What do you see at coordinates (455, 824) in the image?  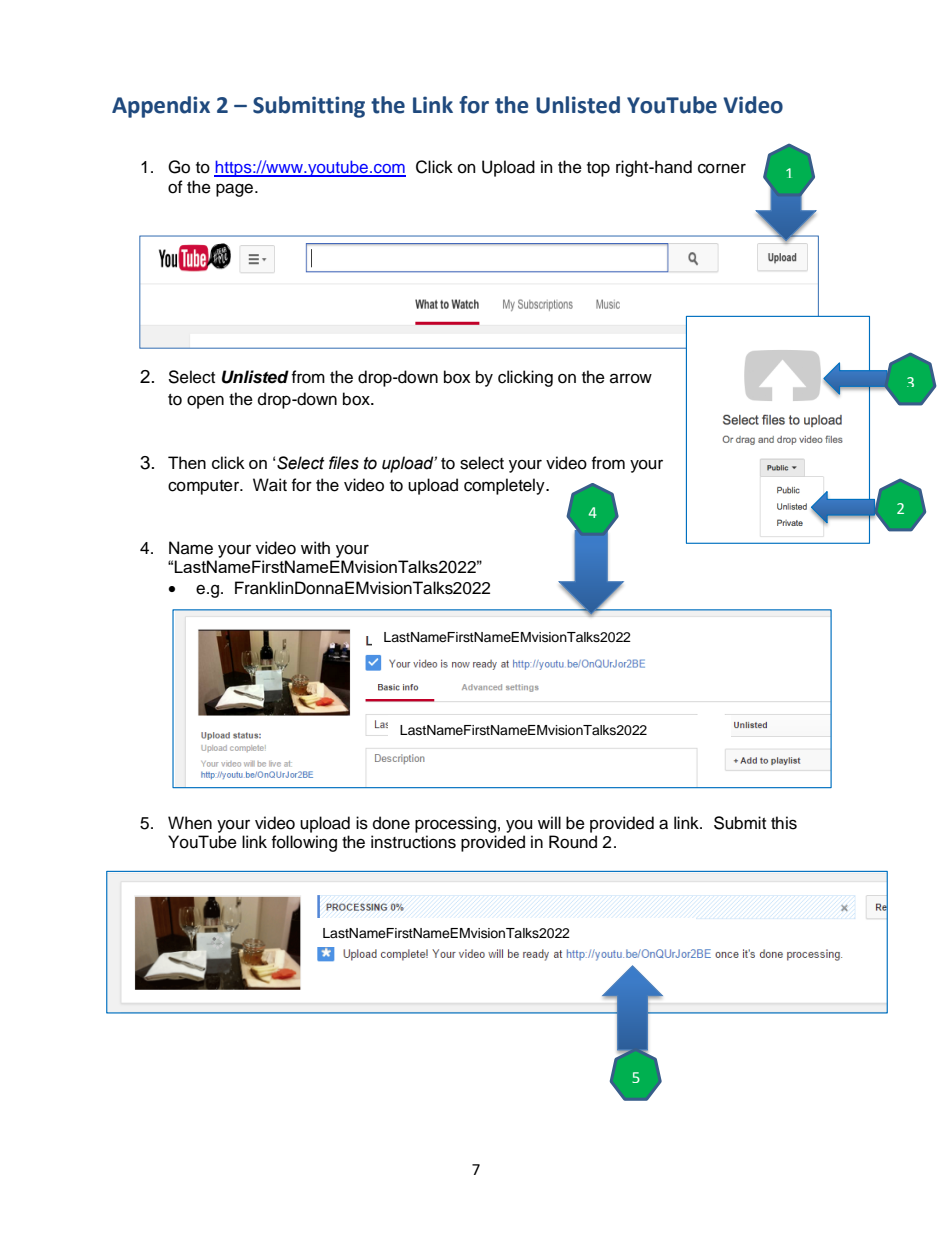 I see `processing` at bounding box center [455, 824].
